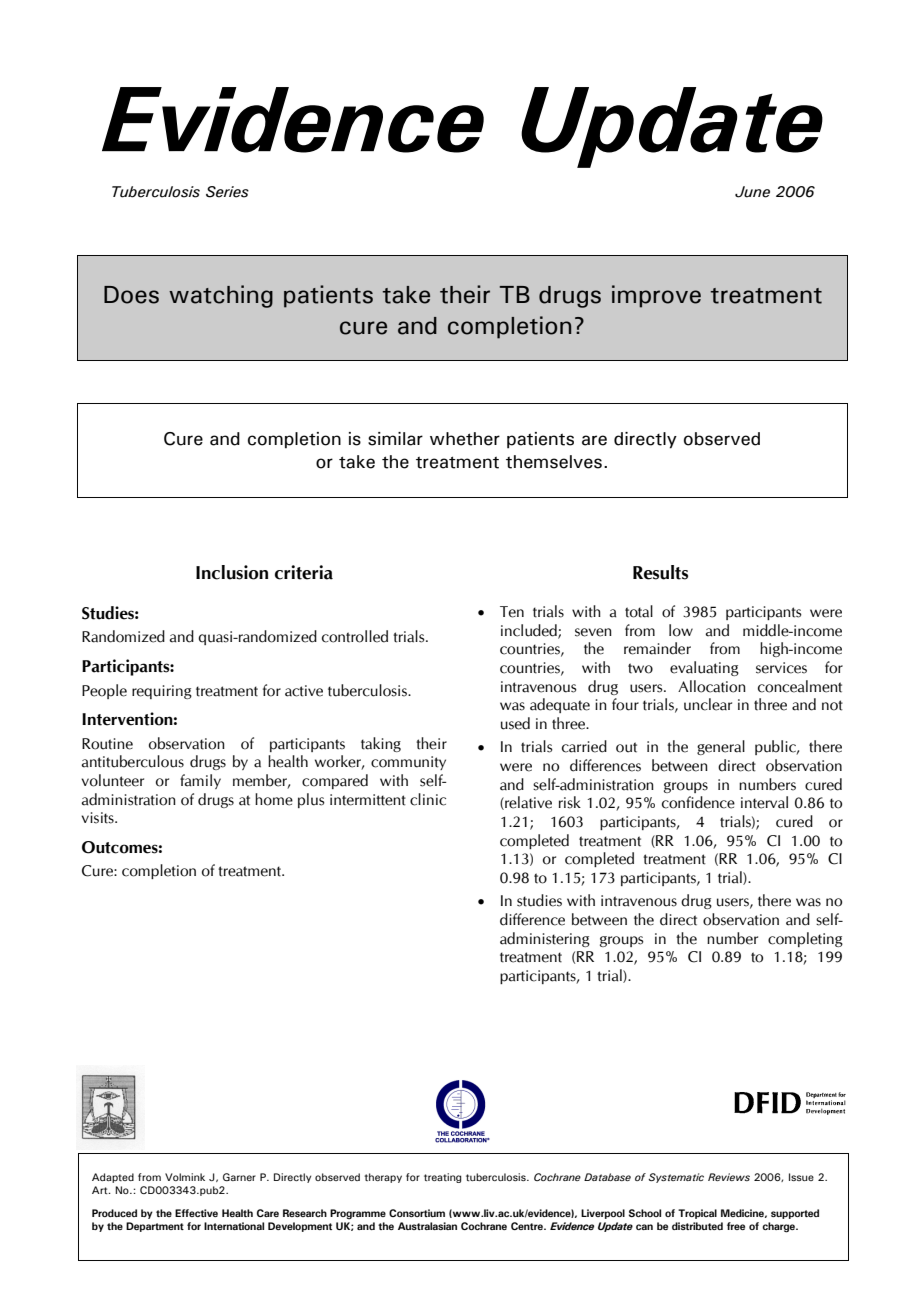  Describe the element at coordinates (196, 1213) in the image. I see `Effective` at that location.
